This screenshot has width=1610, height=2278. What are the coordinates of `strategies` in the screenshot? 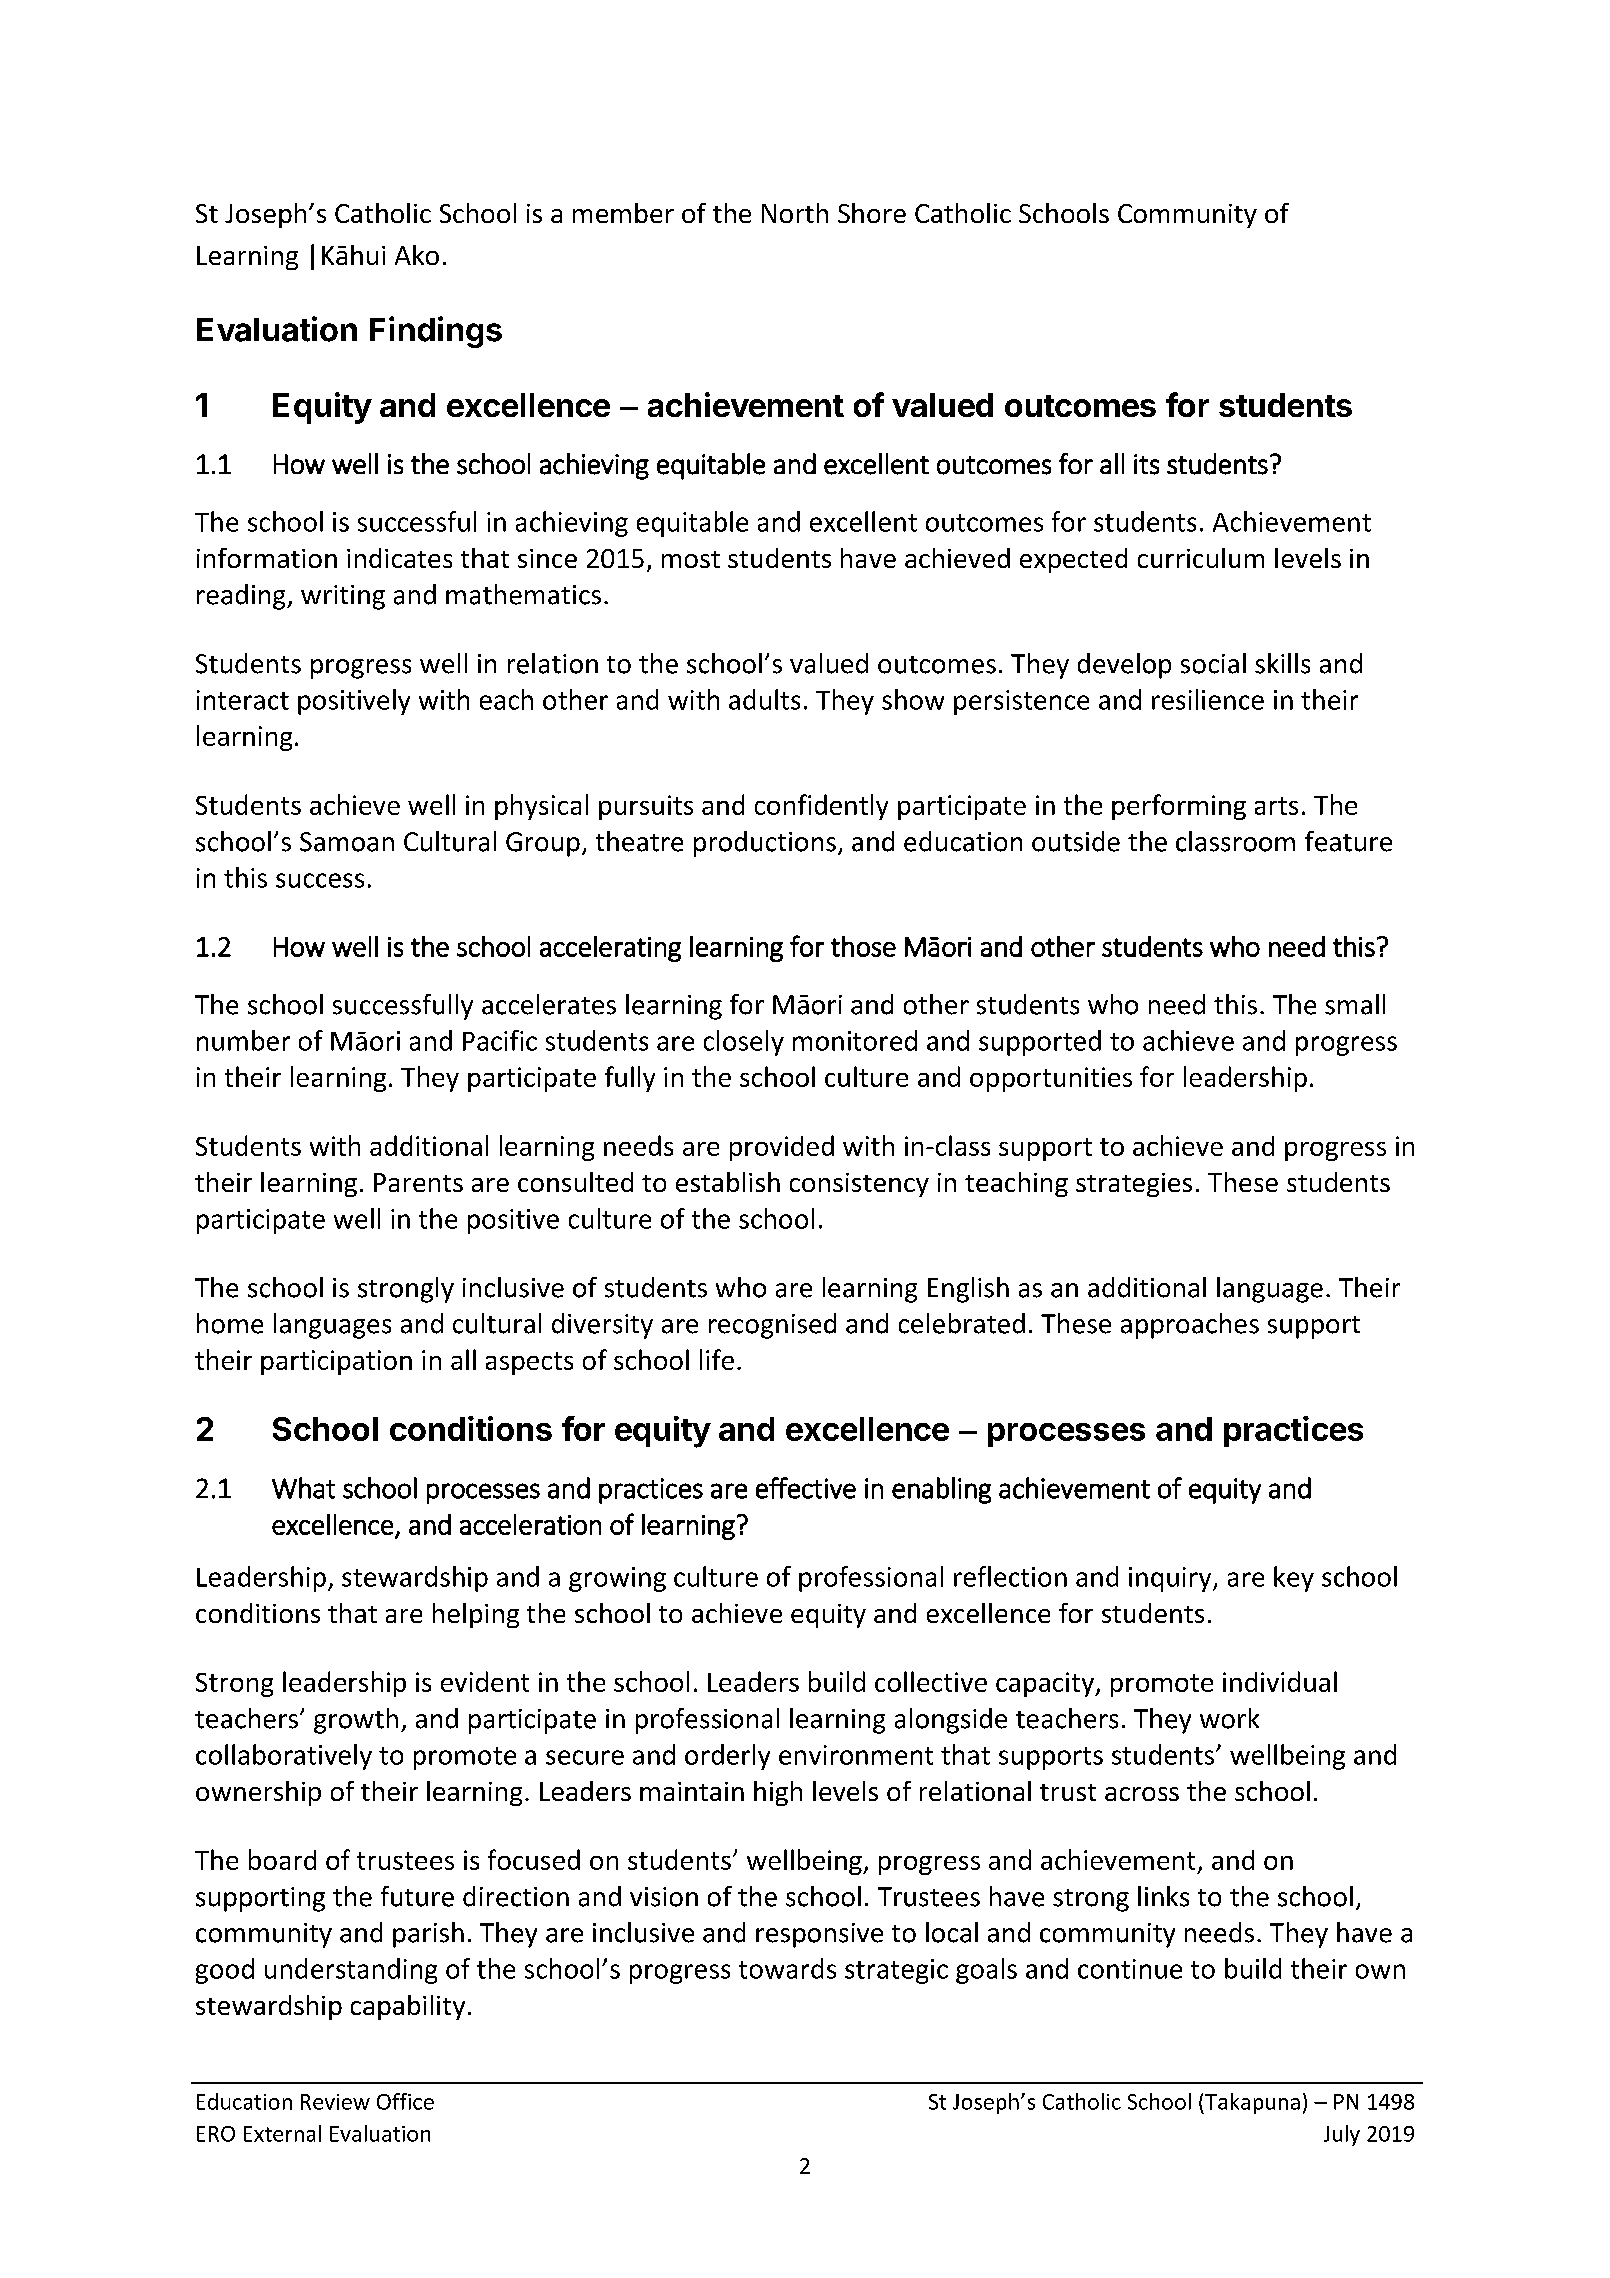 It's located at (1134, 1185).
